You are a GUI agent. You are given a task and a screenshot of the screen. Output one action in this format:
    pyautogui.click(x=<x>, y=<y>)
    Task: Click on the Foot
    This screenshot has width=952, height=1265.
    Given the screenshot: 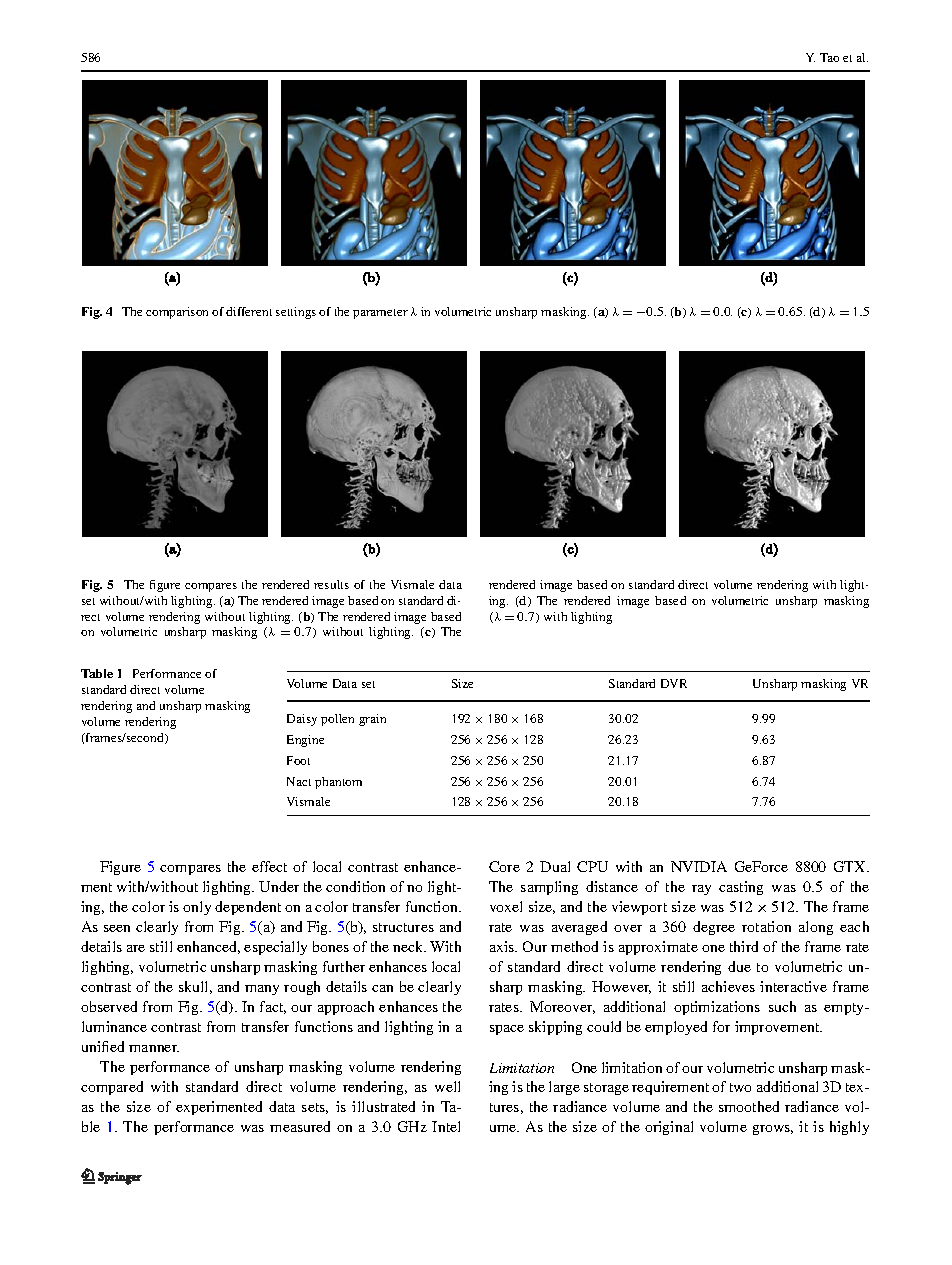 What is the action you would take?
    pyautogui.click(x=298, y=760)
